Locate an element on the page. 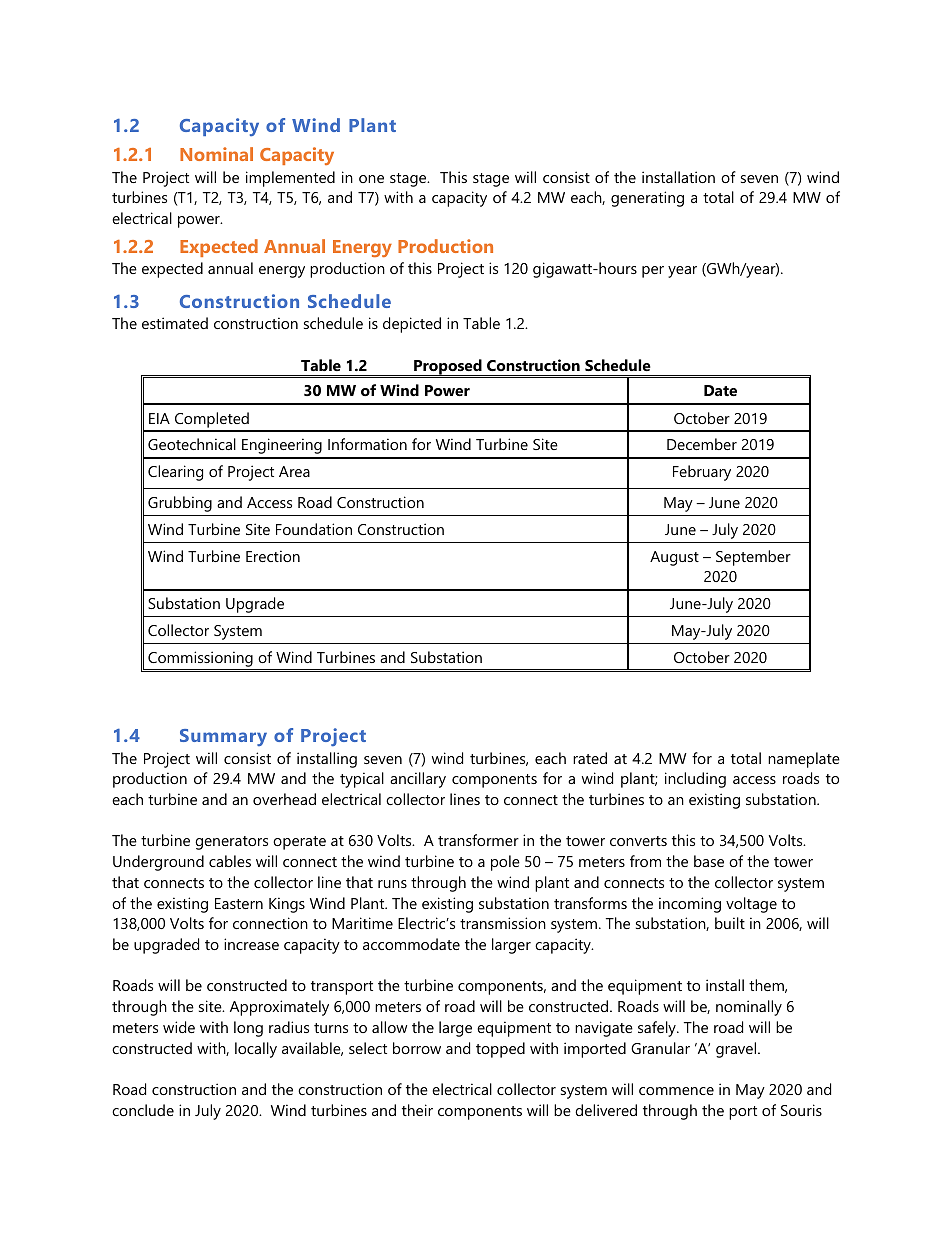 The height and width of the page is (1233, 952). including is located at coordinates (695, 780).
